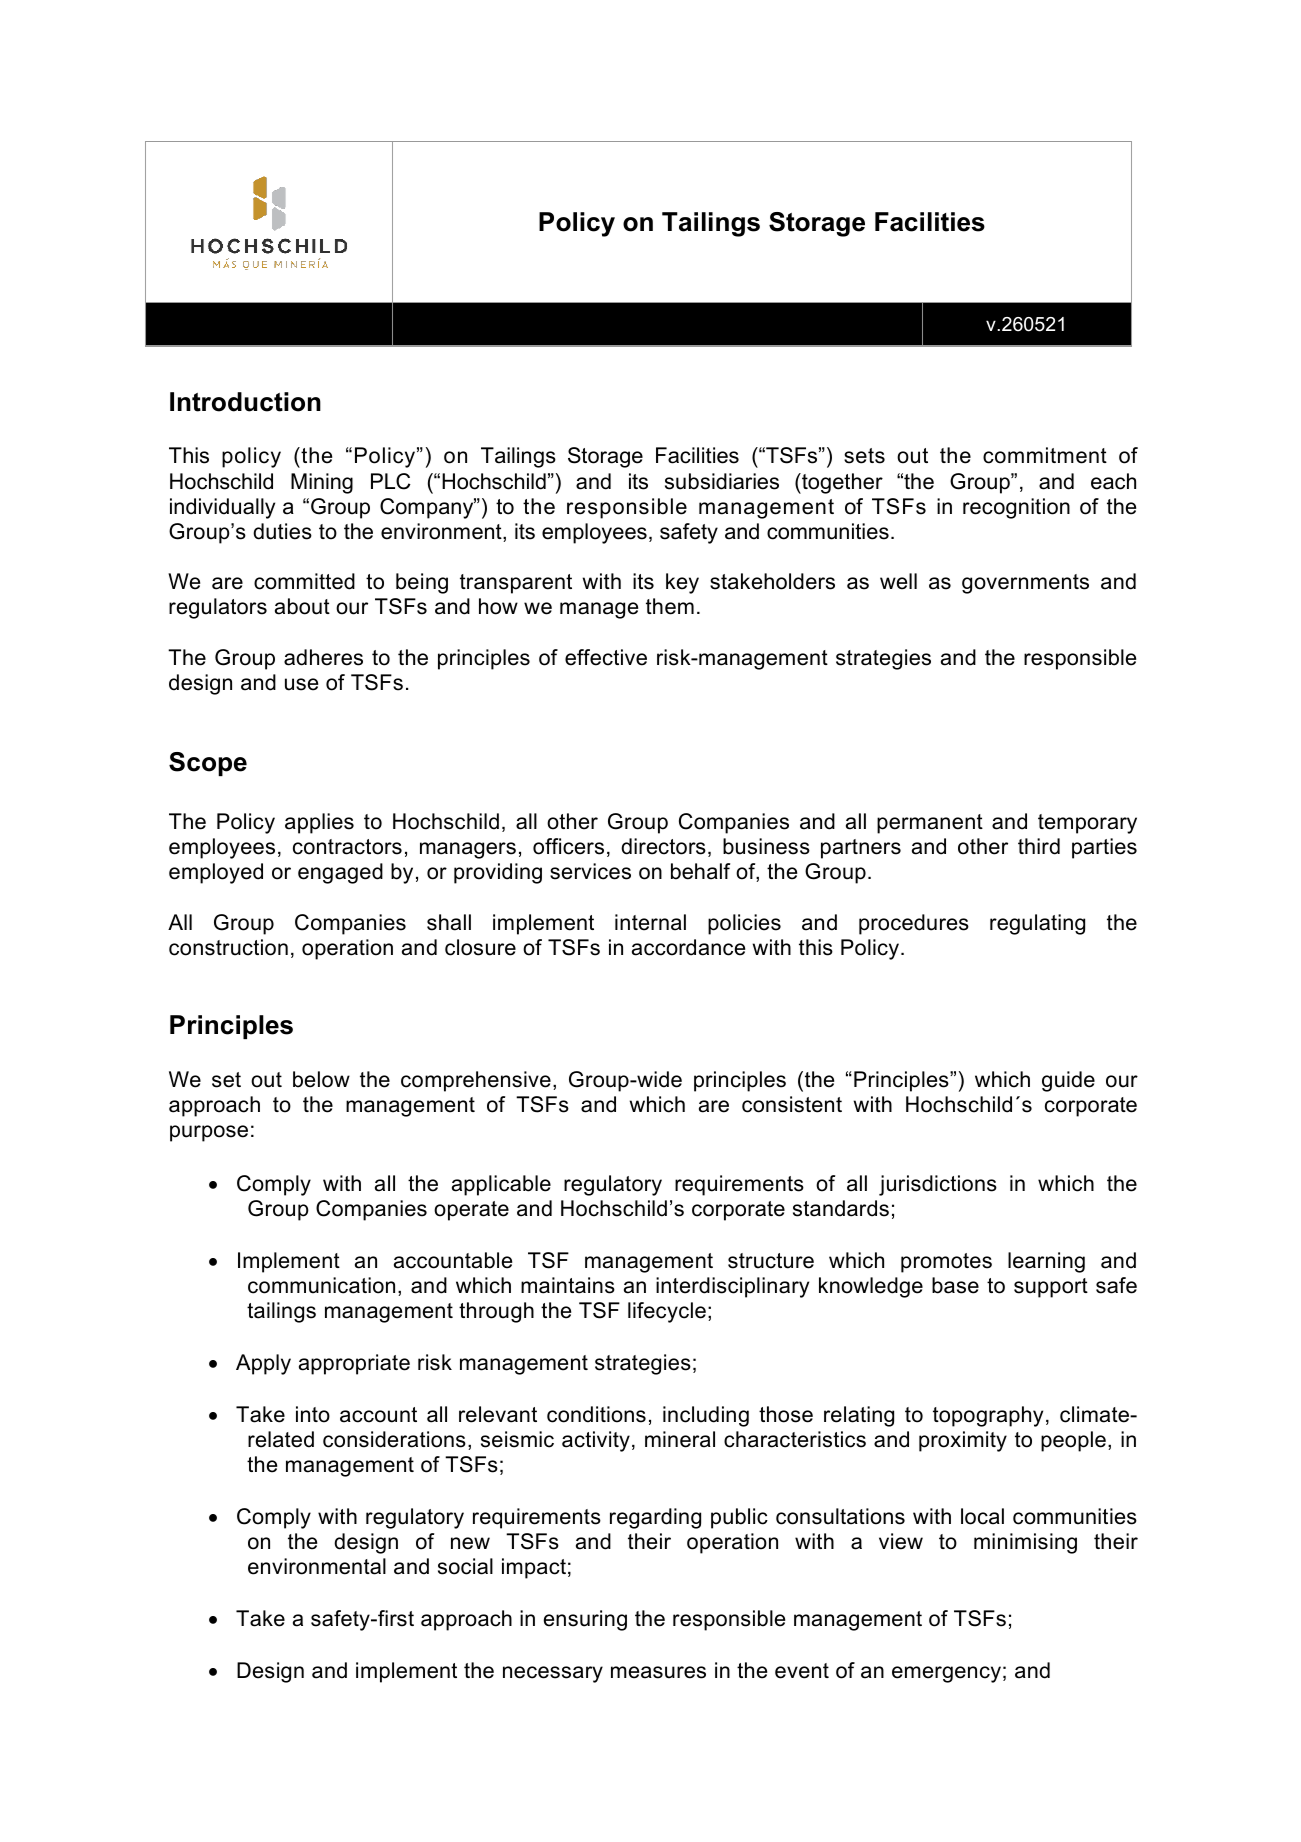 This image has height=1842, width=1301. I want to click on accordance, so click(688, 947).
